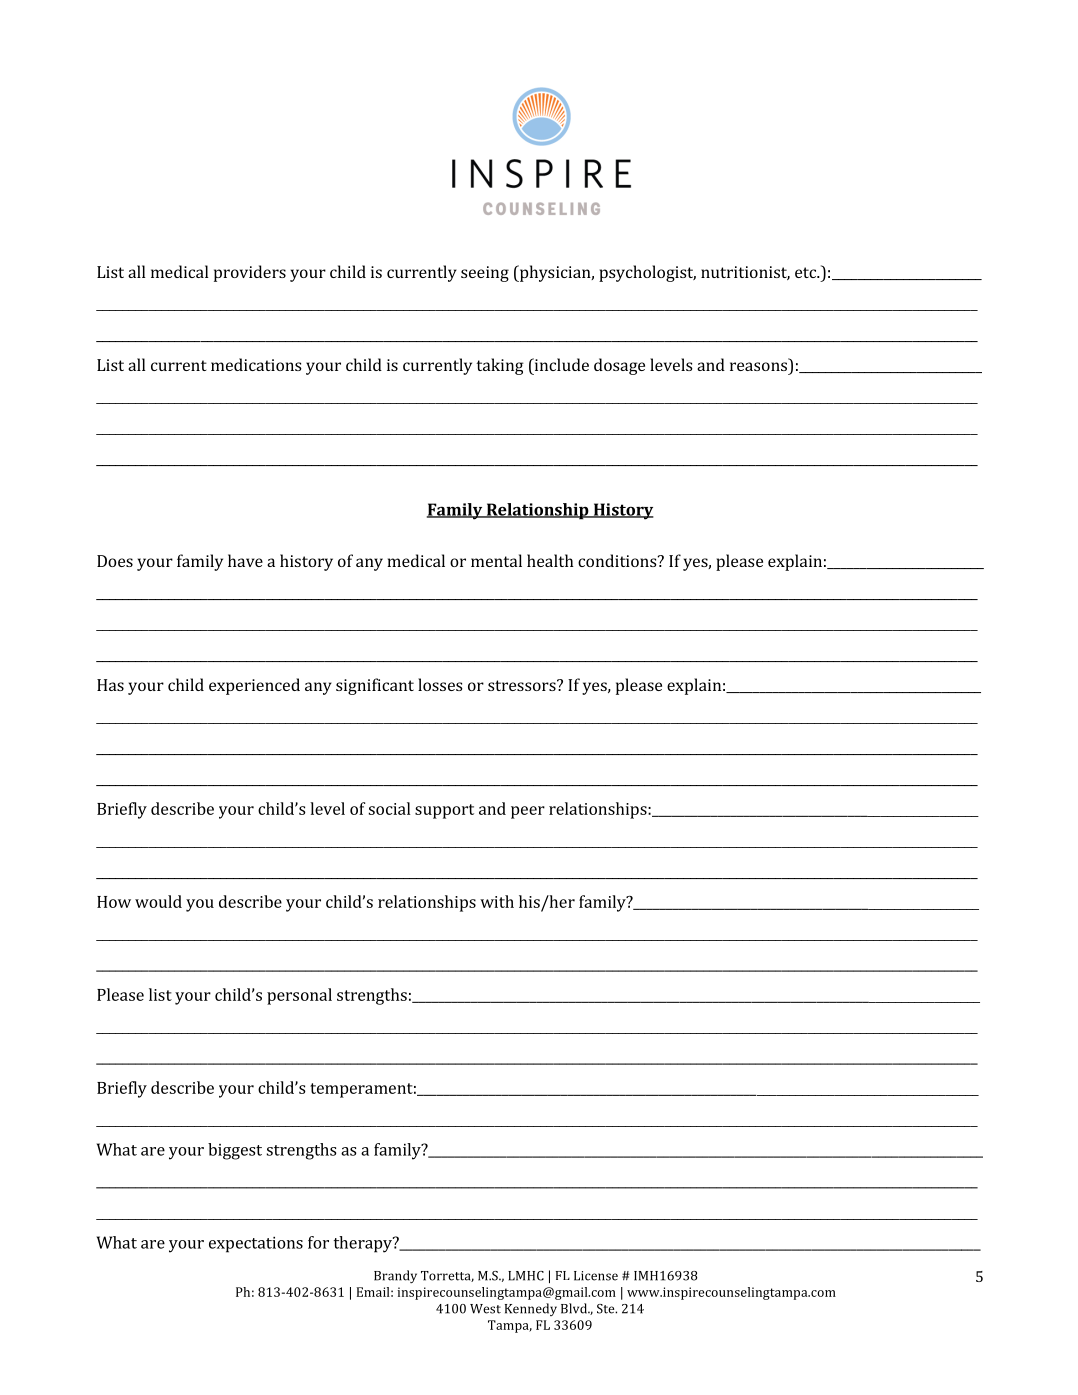 The image size is (1078, 1395). I want to click on License, so click(596, 1276).
